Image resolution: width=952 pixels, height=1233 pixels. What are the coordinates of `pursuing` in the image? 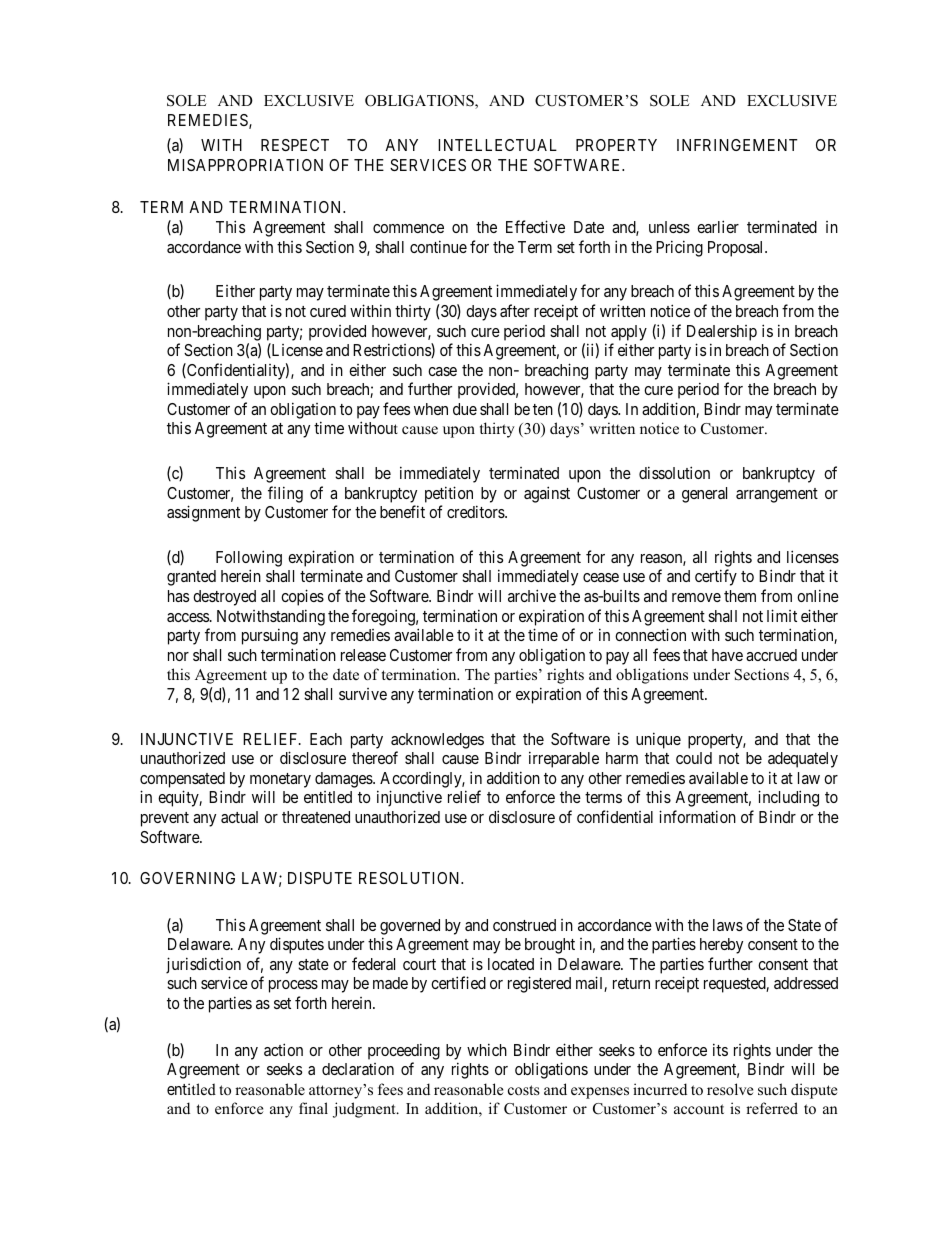 It's located at (270, 636).
